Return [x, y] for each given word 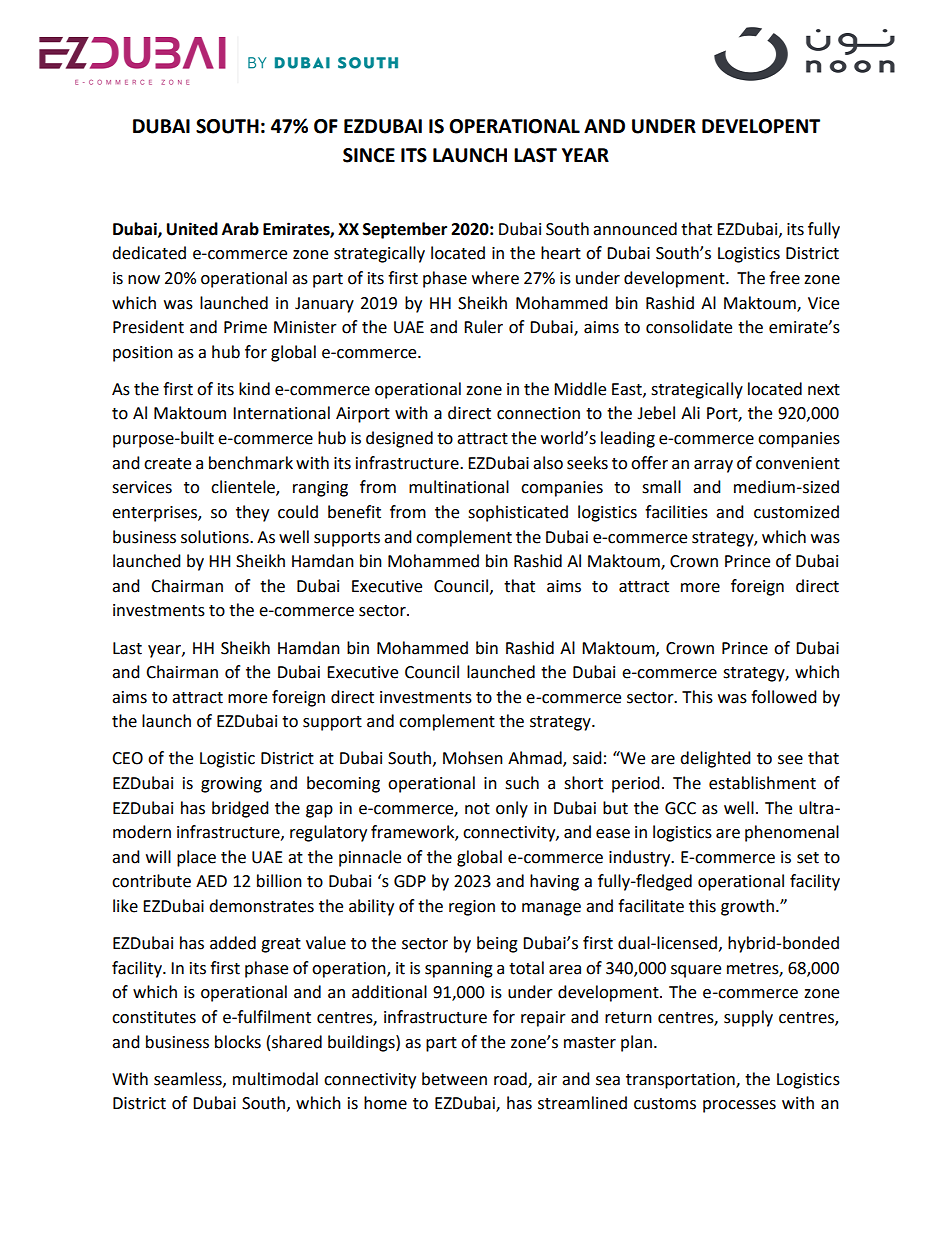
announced [635, 229]
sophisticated [518, 513]
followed [784, 697]
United [192, 229]
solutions [216, 537]
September [405, 230]
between [454, 1079]
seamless [189, 1079]
